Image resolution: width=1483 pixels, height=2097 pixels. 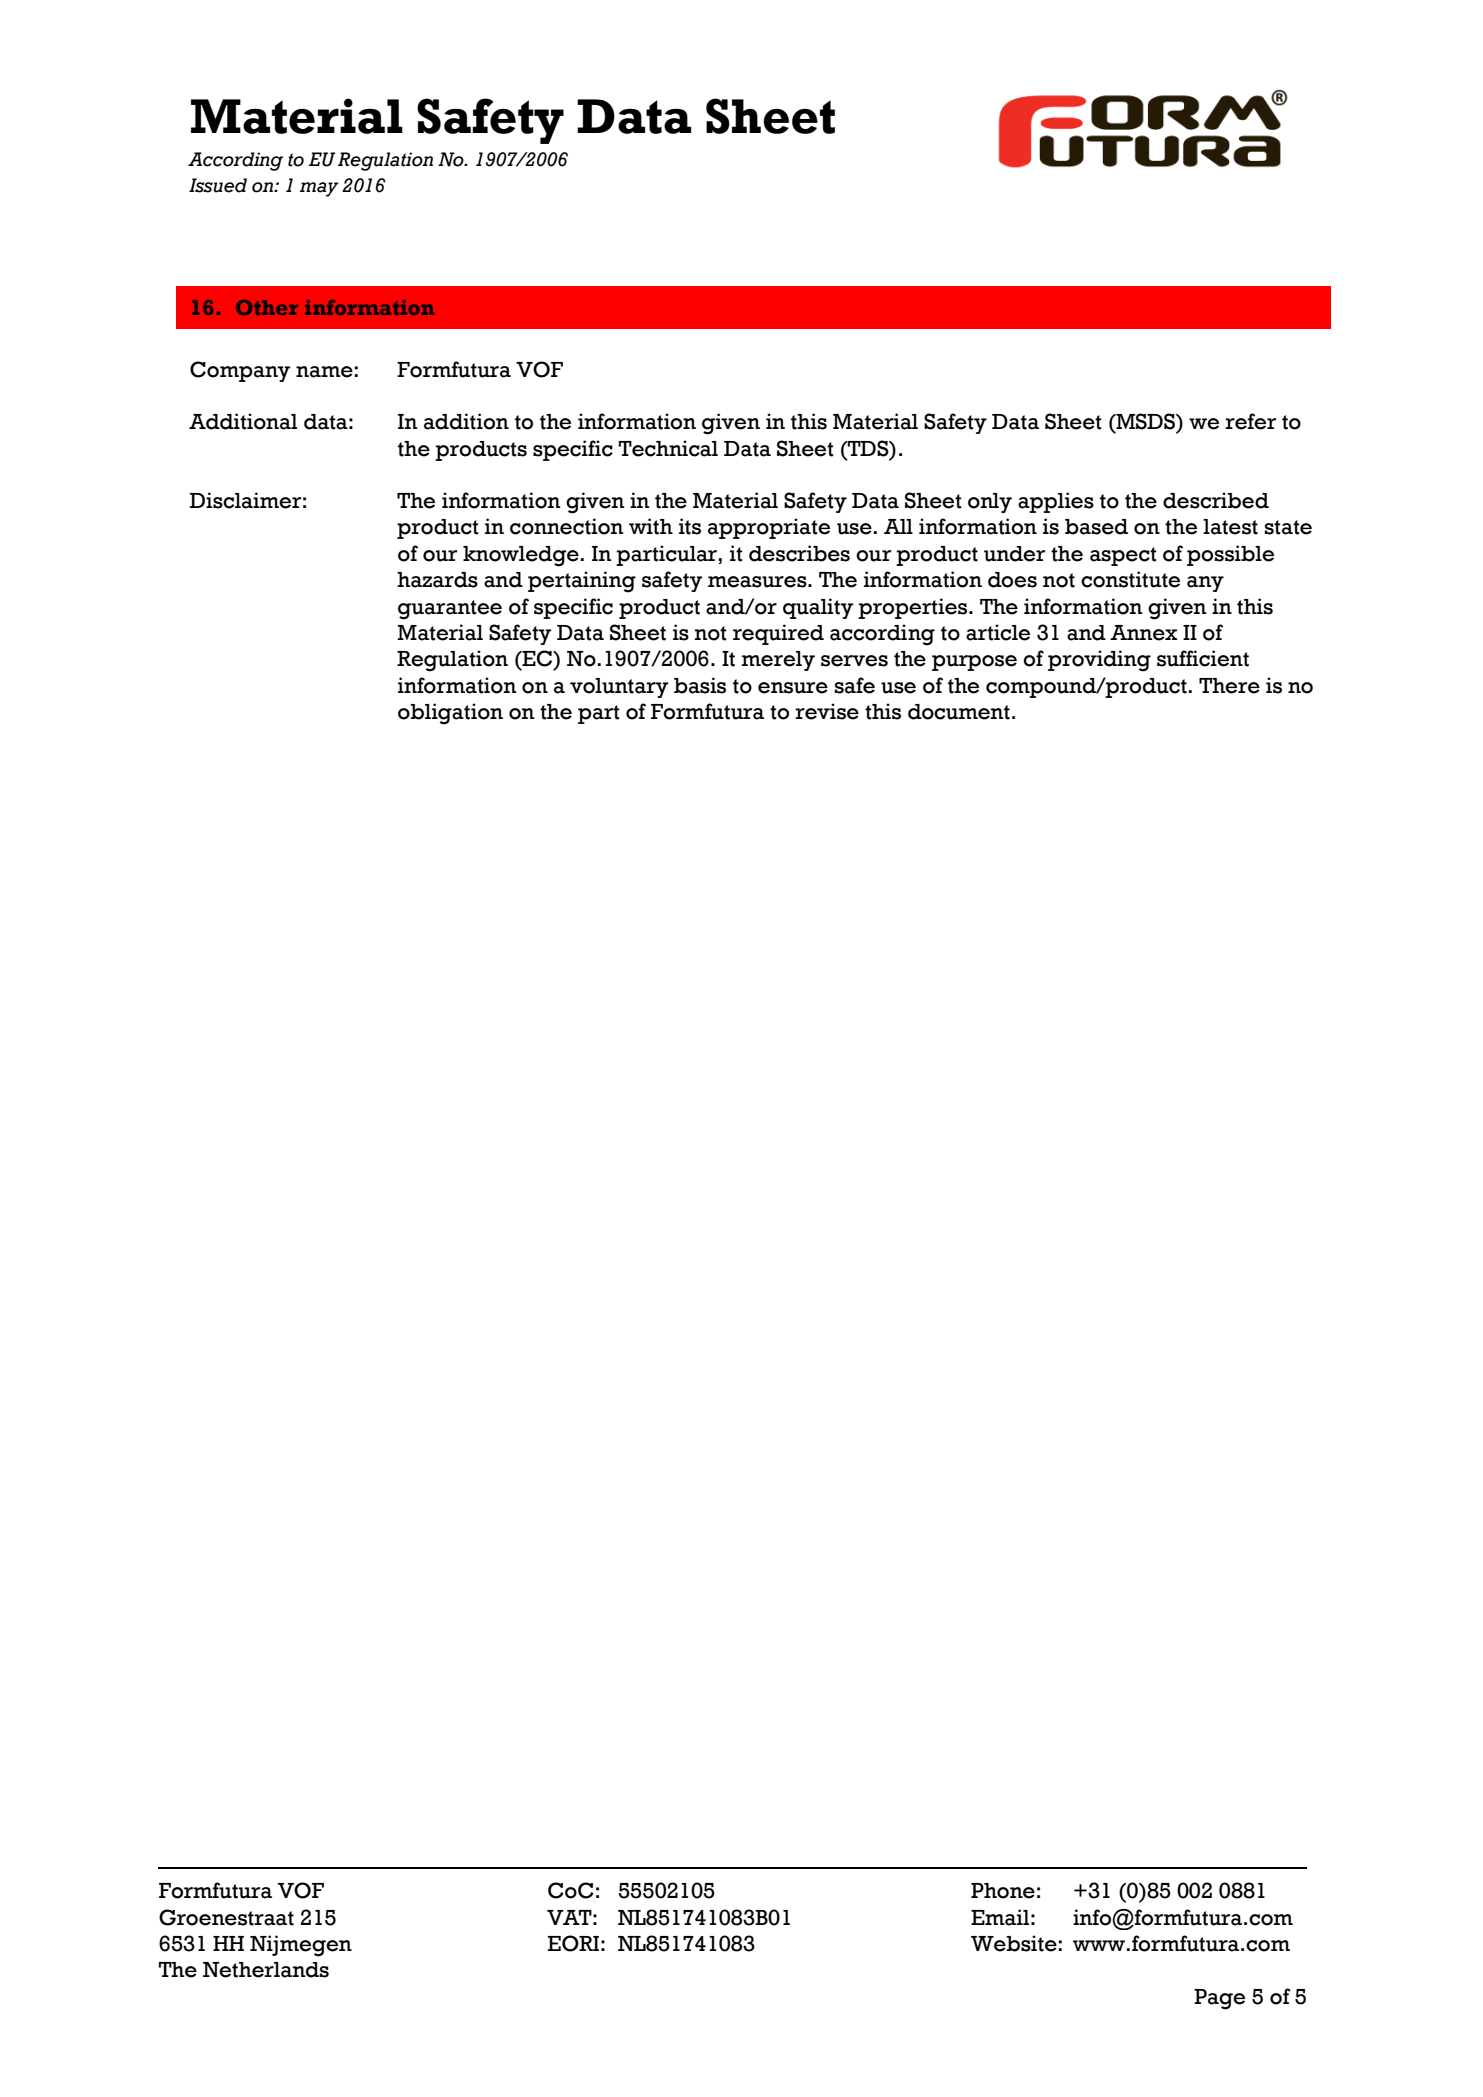 What do you see at coordinates (1250, 421) in the page?
I see `refer` at bounding box center [1250, 421].
